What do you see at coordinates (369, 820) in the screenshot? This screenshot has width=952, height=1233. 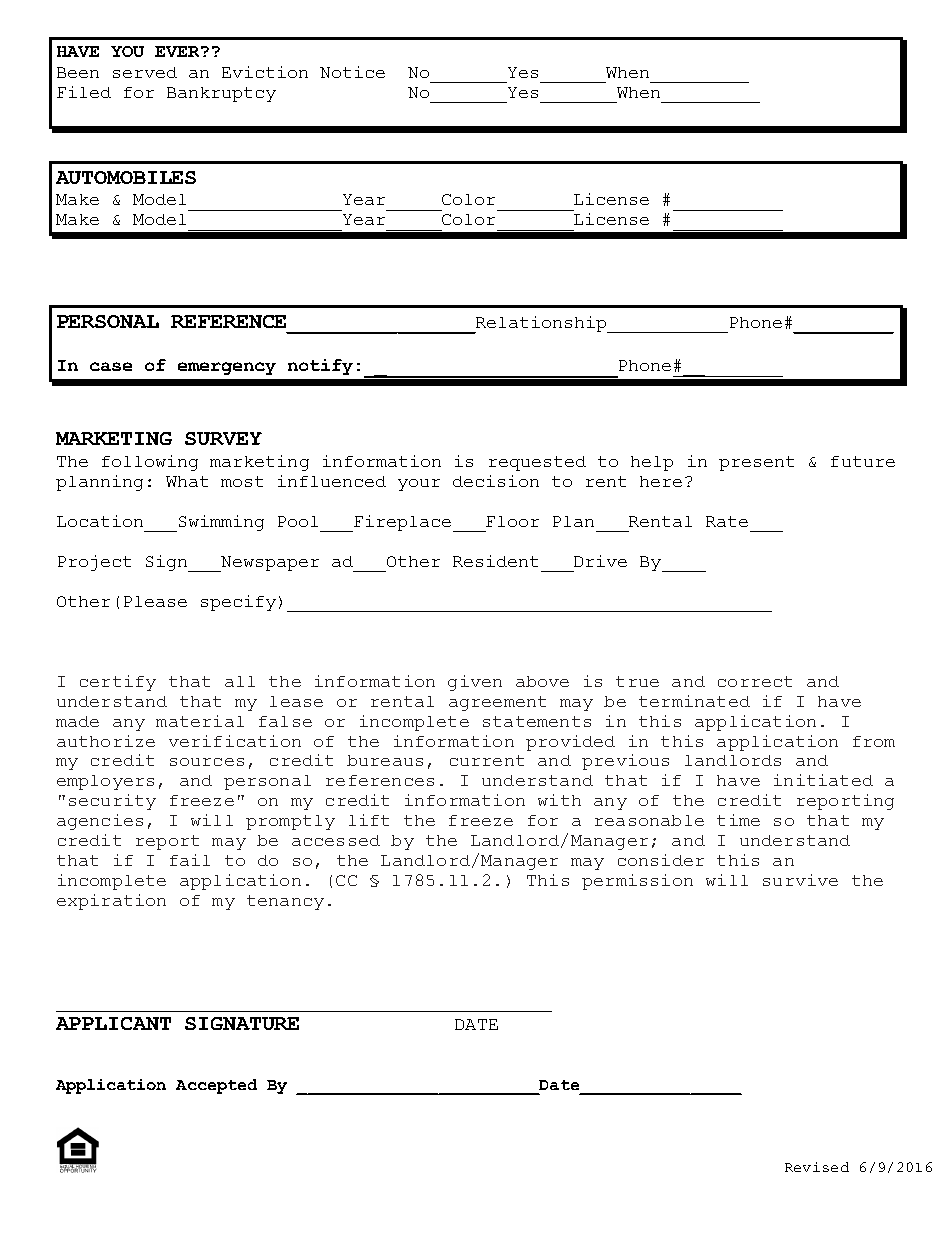 I see `lift` at bounding box center [369, 820].
